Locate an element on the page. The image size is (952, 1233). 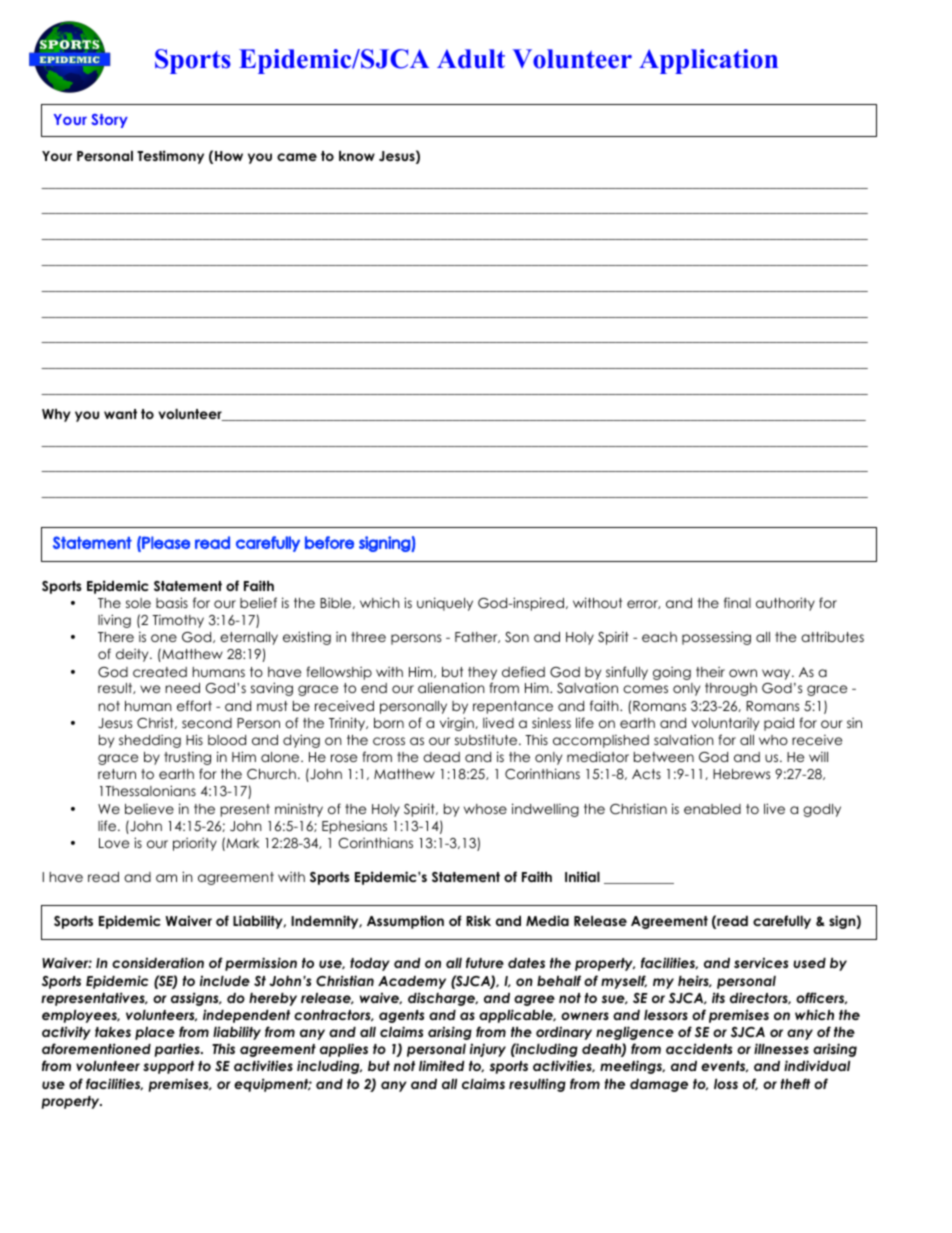
uniquely is located at coordinates (445, 604).
